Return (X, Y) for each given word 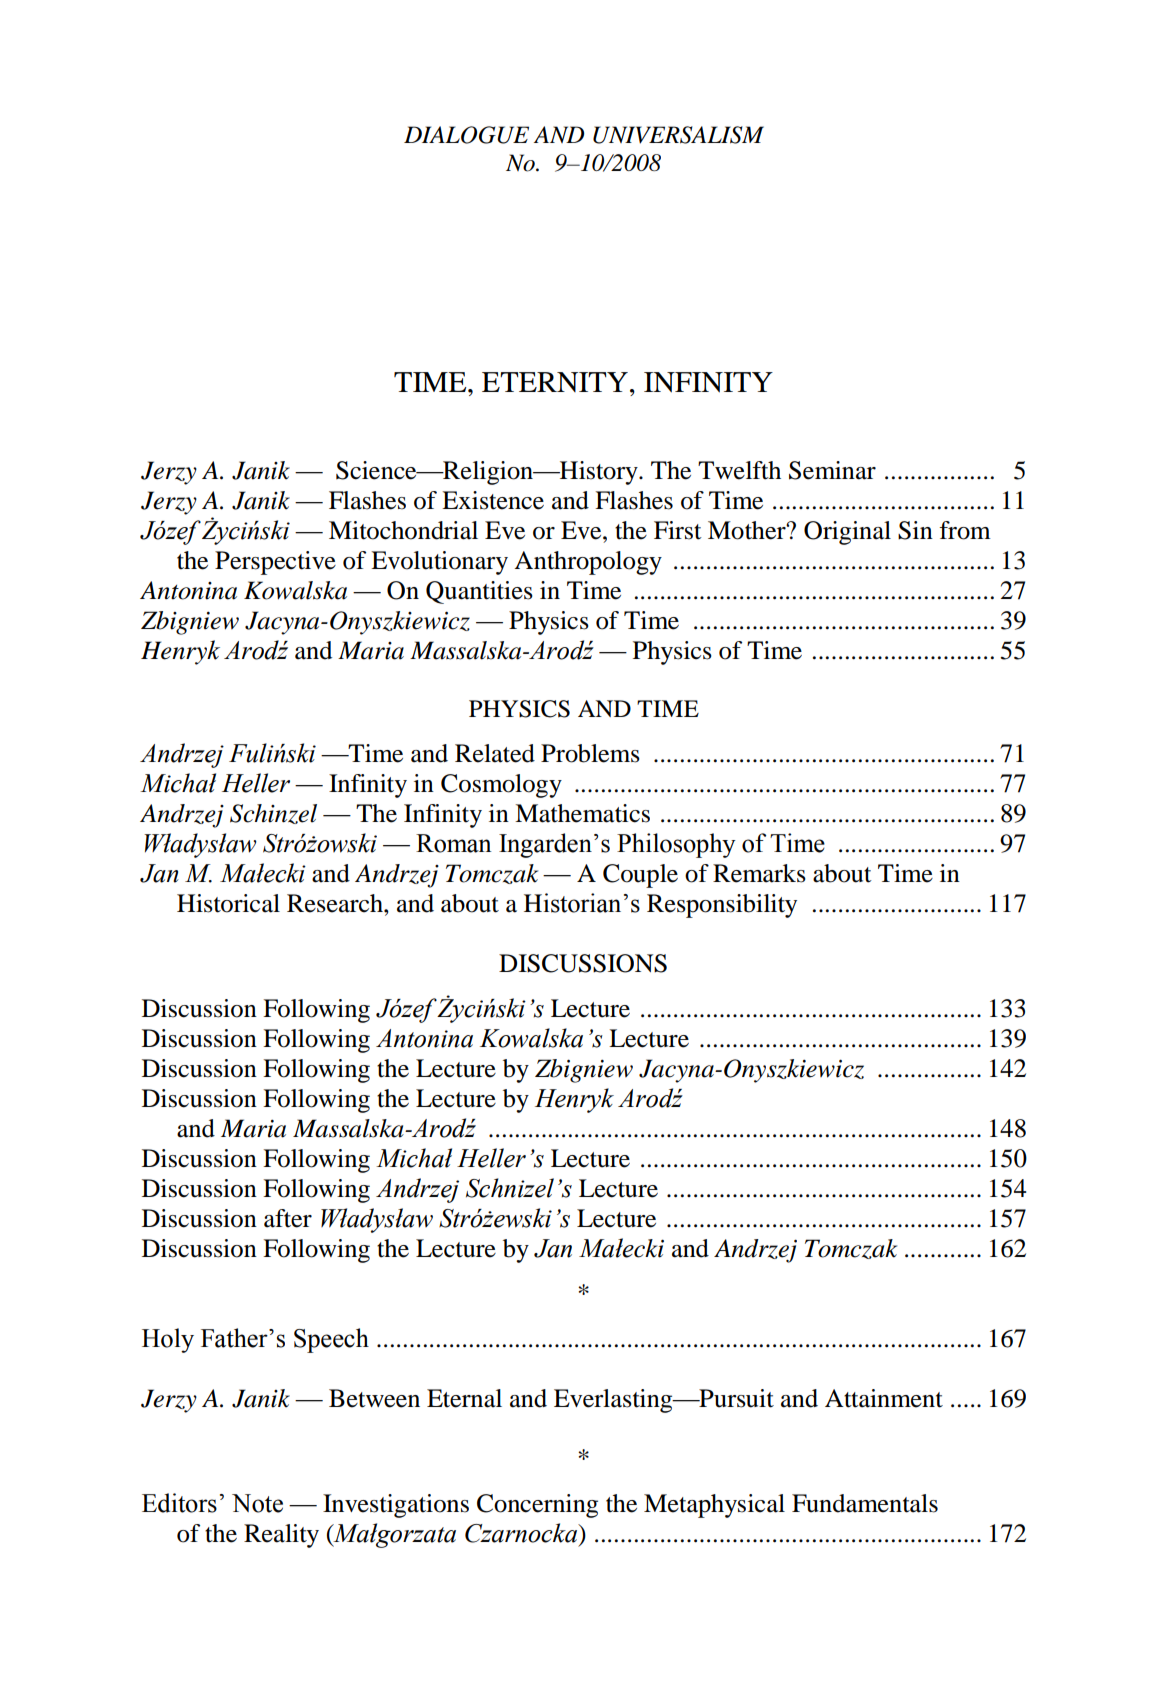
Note (257, 1503)
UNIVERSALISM (678, 135)
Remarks (759, 873)
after (288, 1218)
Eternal (464, 1398)
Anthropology (588, 563)
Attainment (884, 1398)
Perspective (275, 563)
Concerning (537, 1506)
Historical (228, 903)
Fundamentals (865, 1503)
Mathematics (582, 813)
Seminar (832, 470)
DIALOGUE (466, 135)
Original (847, 533)
